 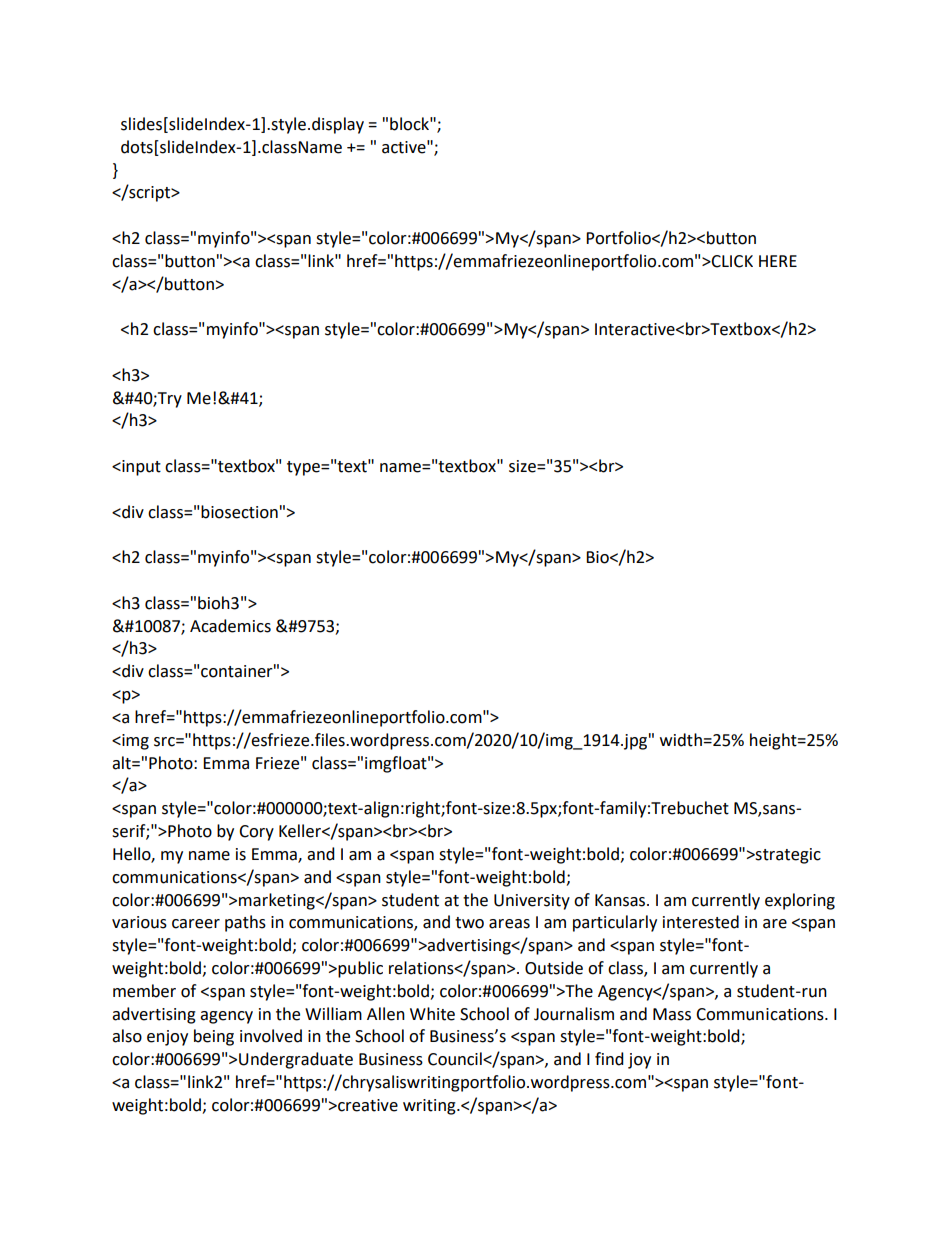 What do you see at coordinates (778, 261) in the page?
I see `HERE` at bounding box center [778, 261].
